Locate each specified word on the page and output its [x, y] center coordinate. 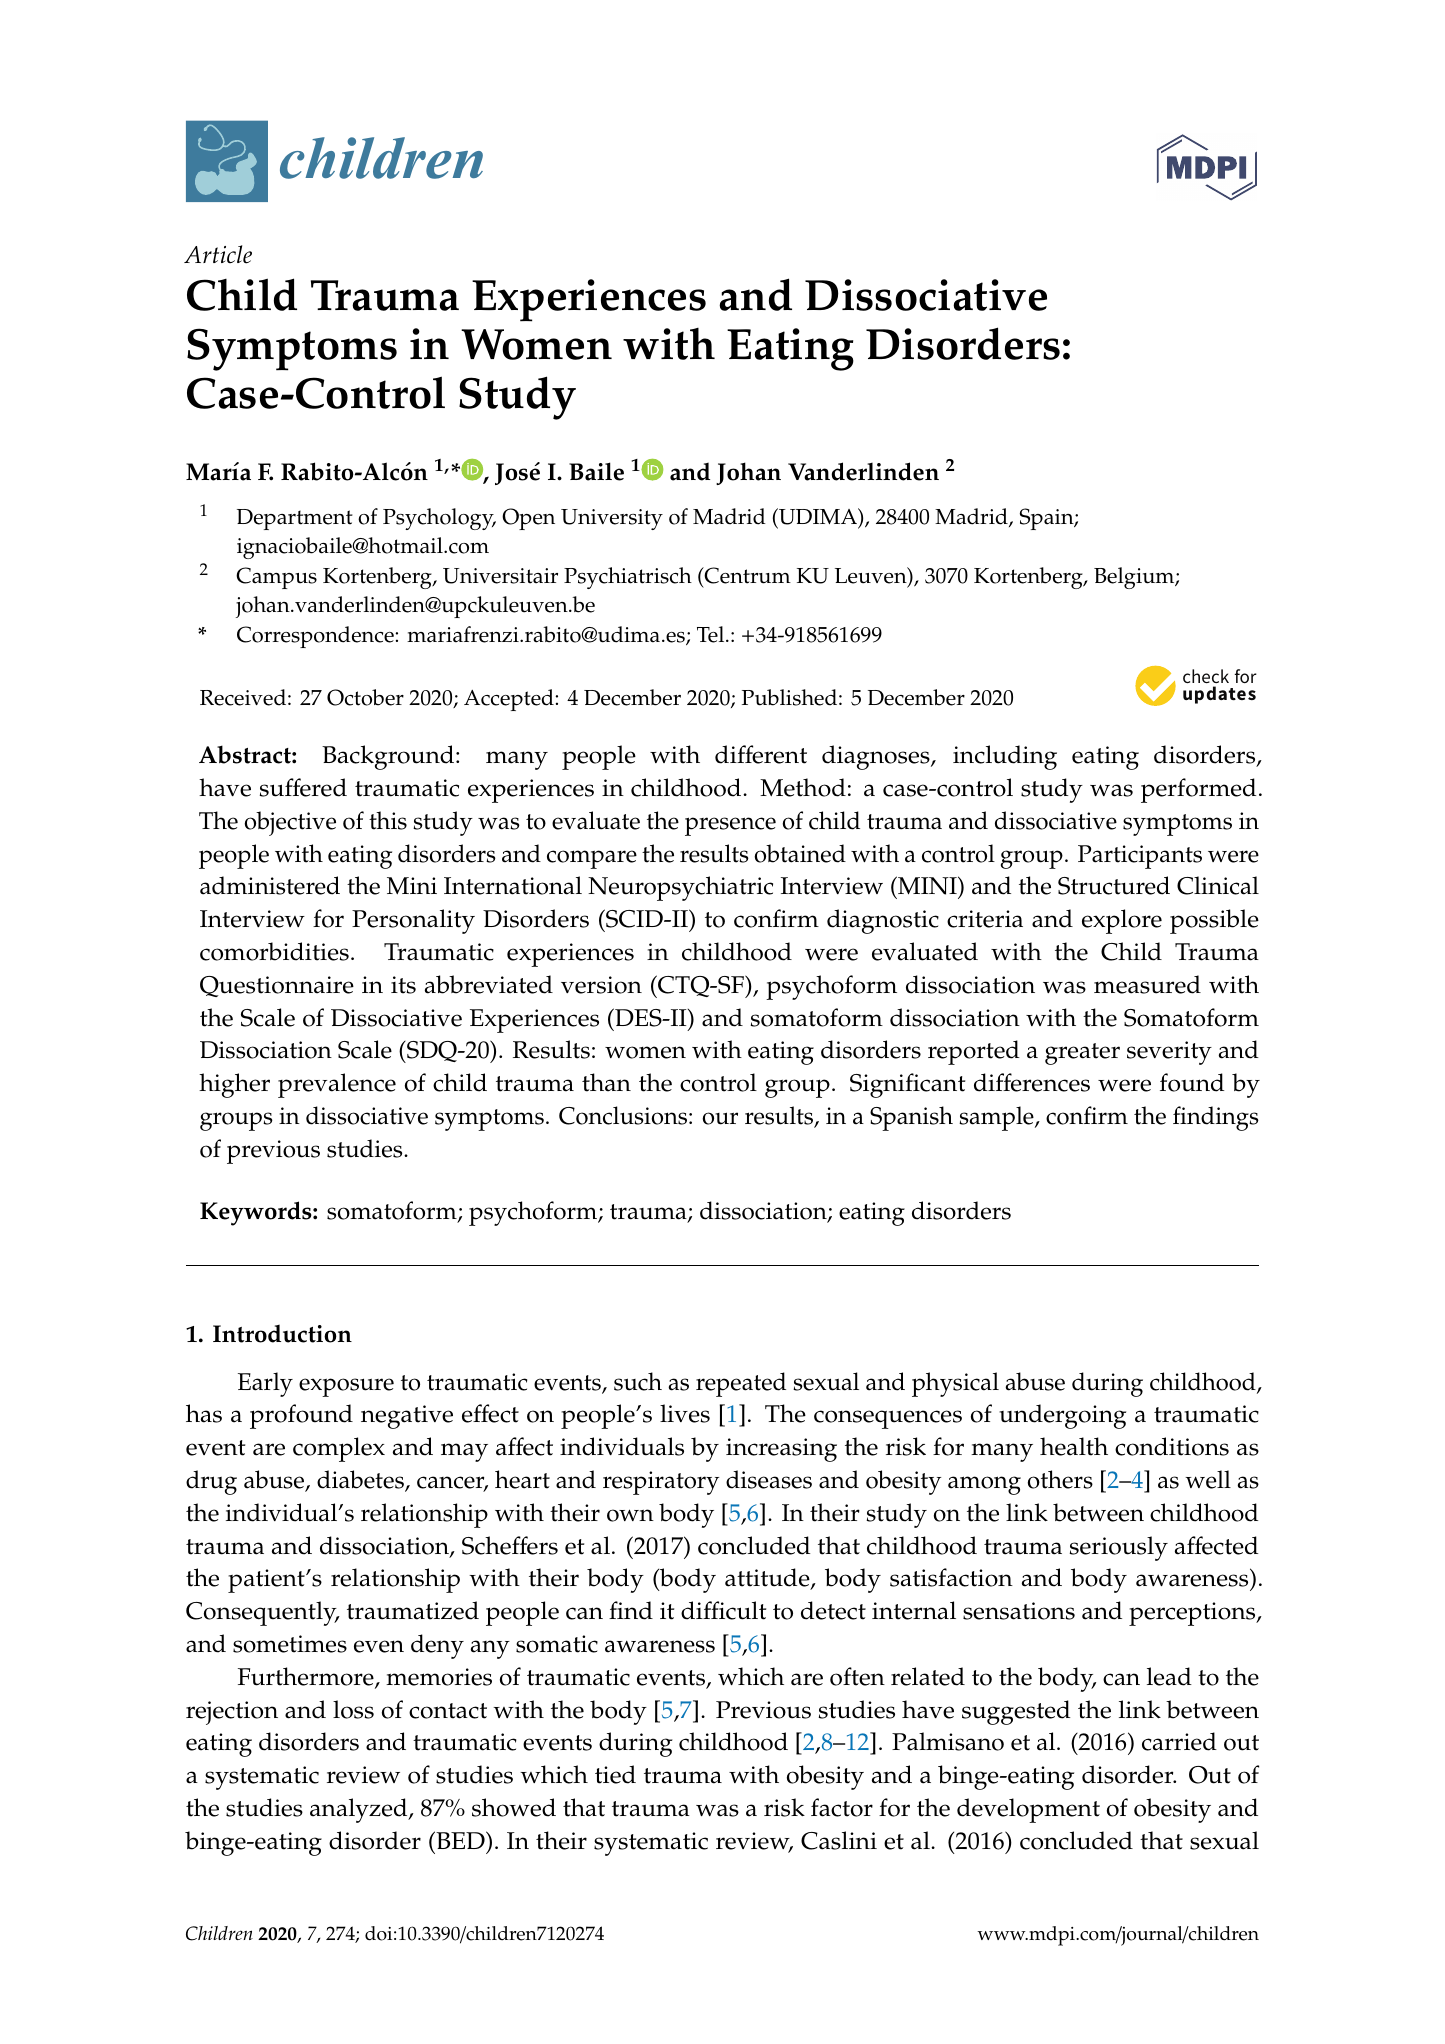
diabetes [361, 1481]
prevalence [337, 1085]
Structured [1114, 885]
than [606, 1082]
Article [218, 254]
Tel [712, 634]
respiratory [661, 1483]
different [761, 754]
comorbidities [274, 951]
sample [997, 1118]
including [1005, 757]
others [1060, 1479]
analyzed [360, 1810]
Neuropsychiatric [680, 888]
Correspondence [316, 637]
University [612, 519]
